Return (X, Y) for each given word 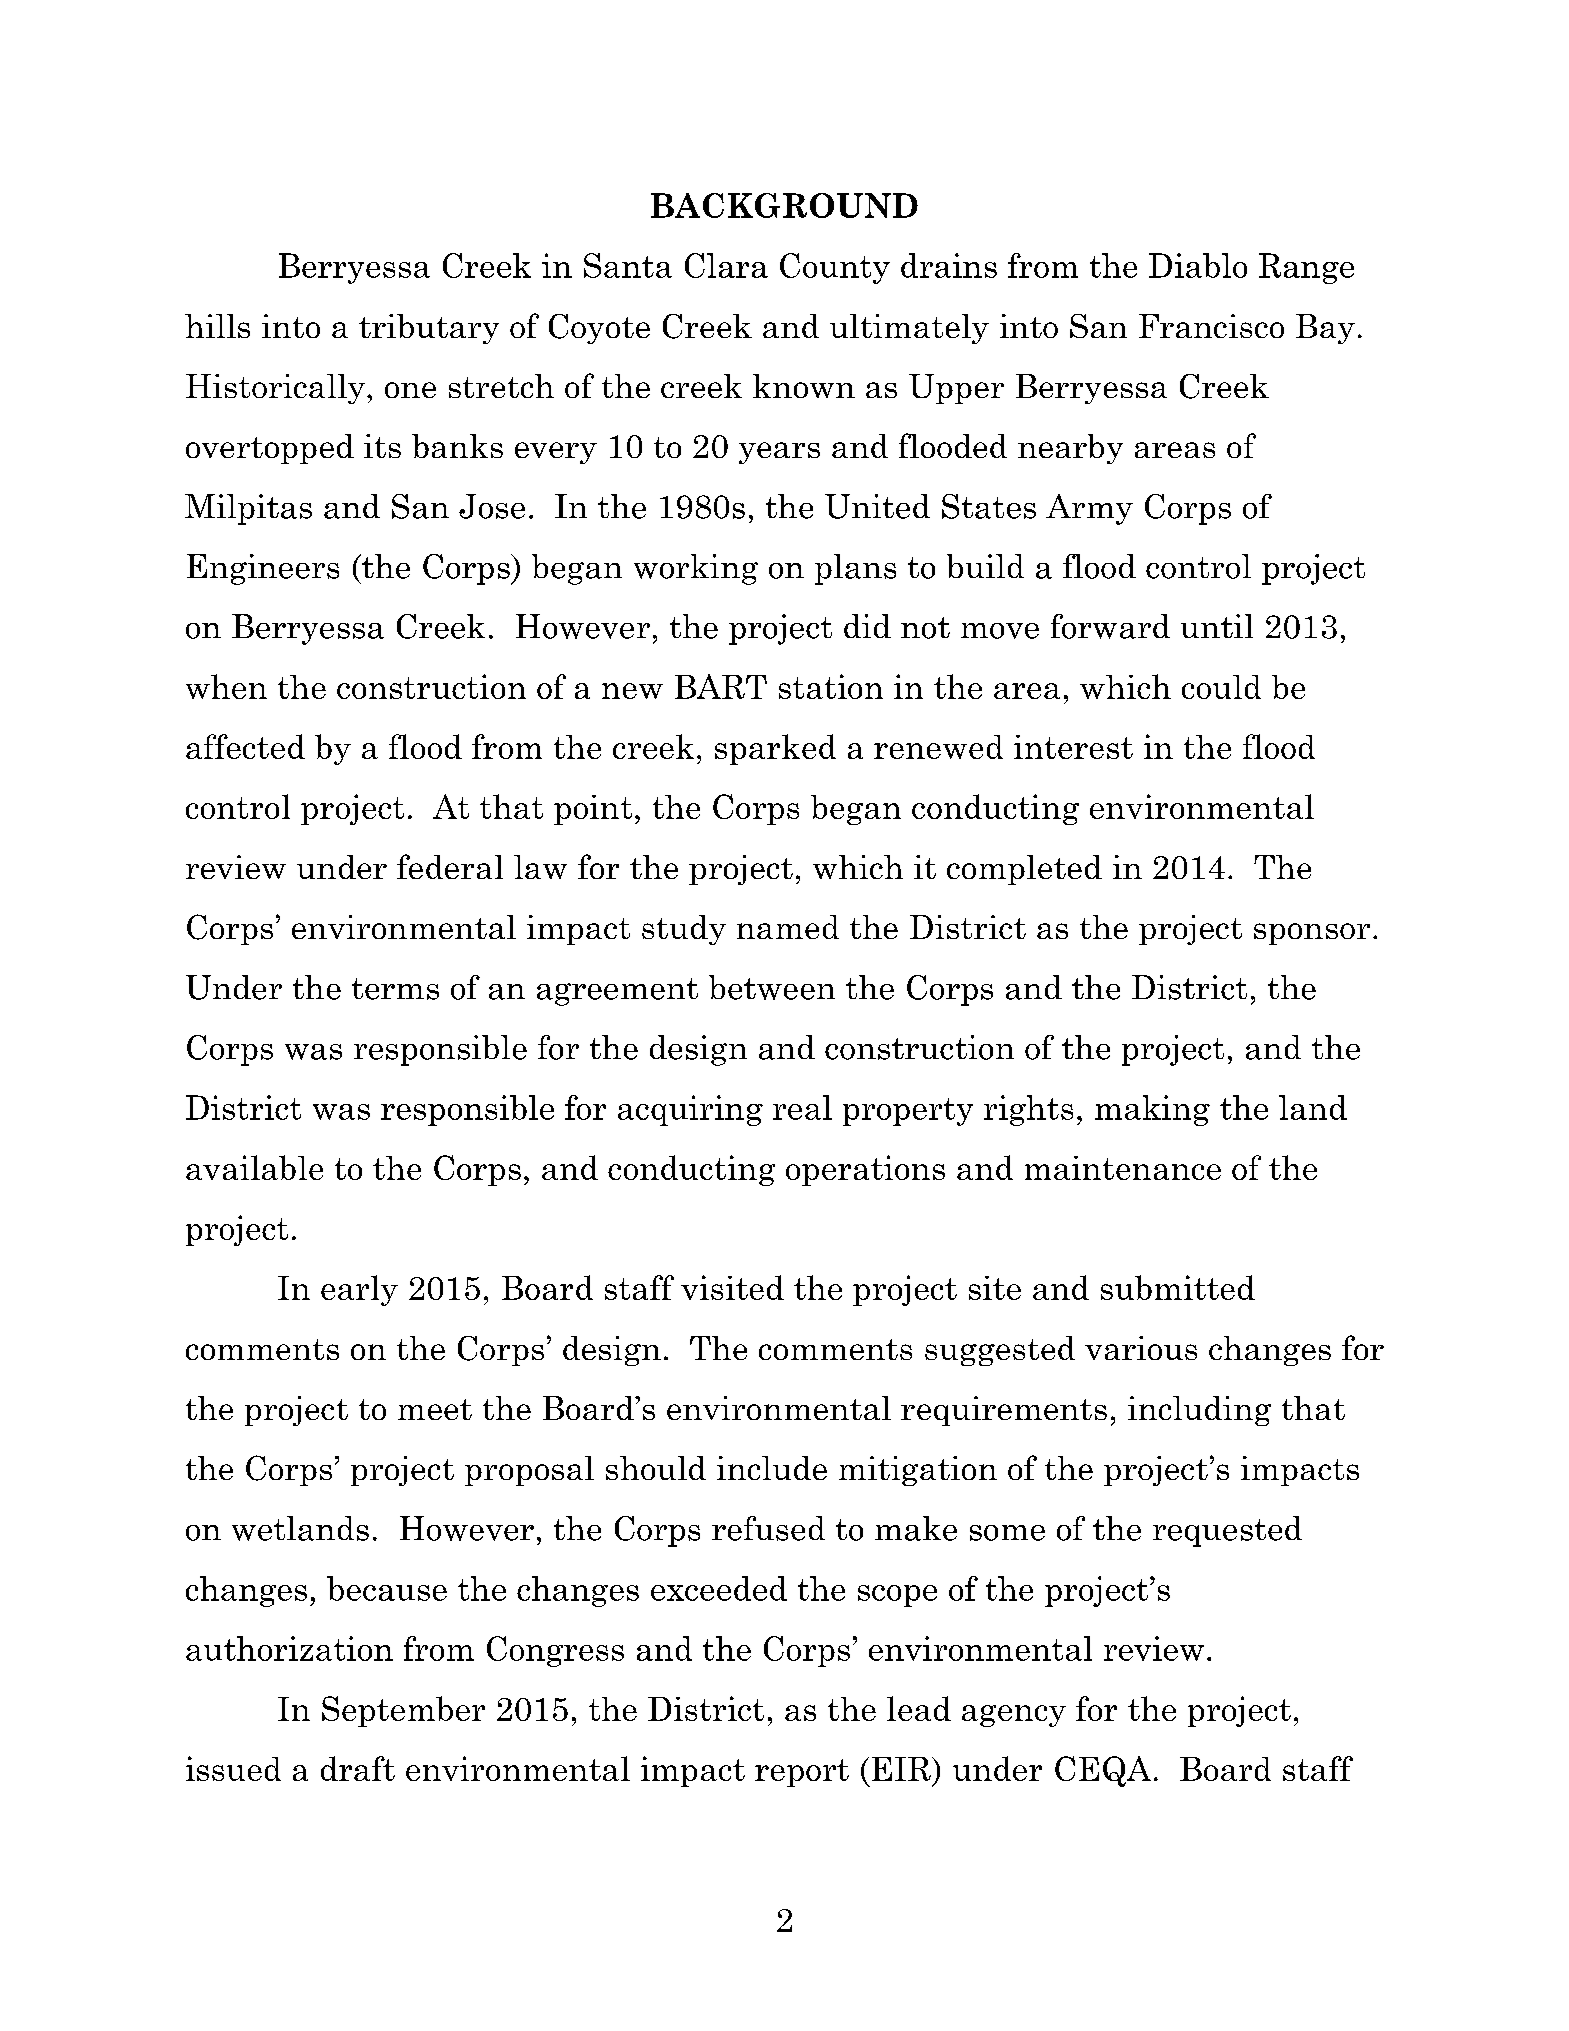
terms (395, 989)
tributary (429, 329)
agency (1014, 1716)
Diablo (1198, 265)
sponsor (1312, 934)
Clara (726, 265)
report (802, 1773)
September (403, 1711)
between (772, 987)
